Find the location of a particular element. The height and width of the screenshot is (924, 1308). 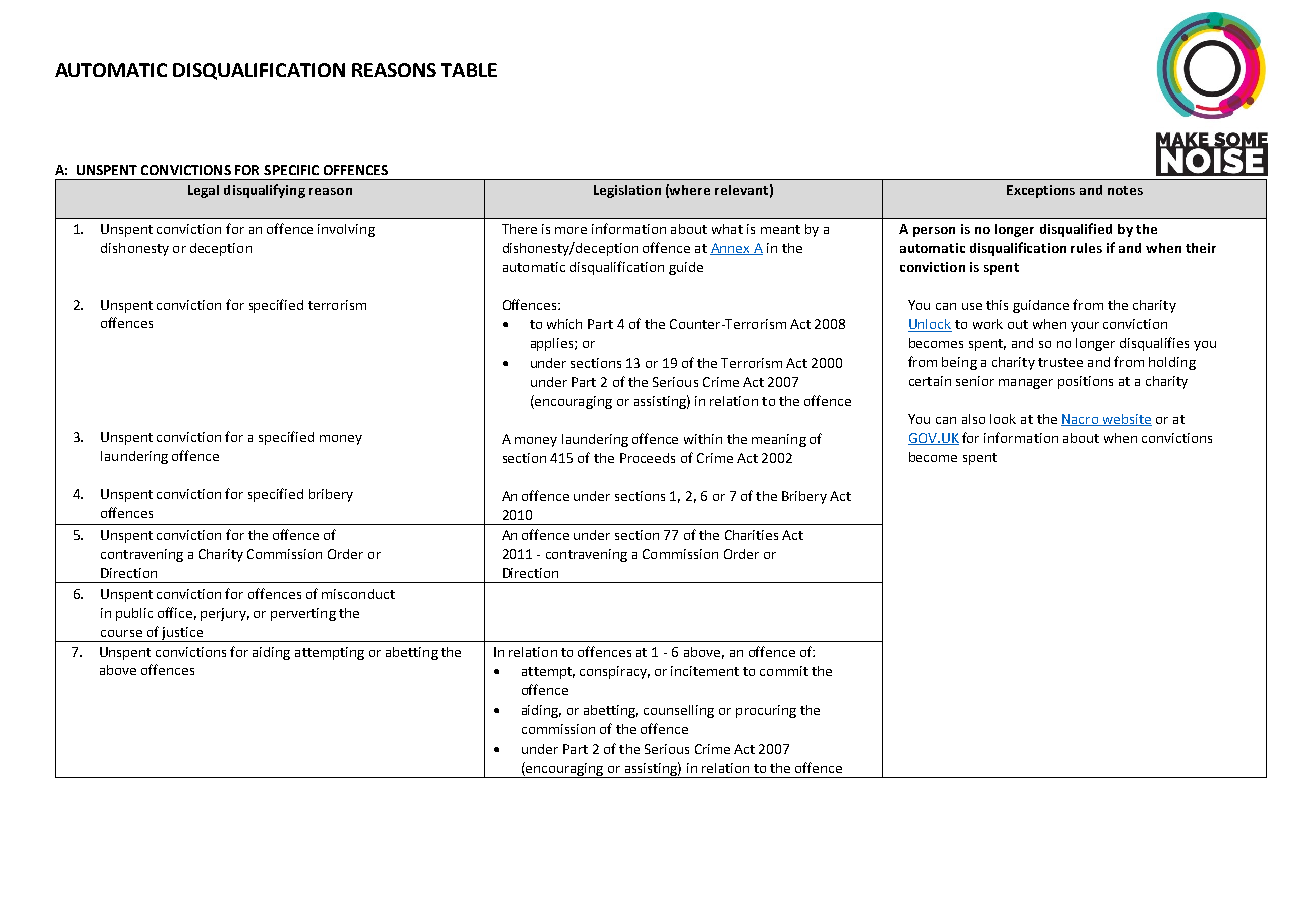

positions is located at coordinates (1085, 382).
